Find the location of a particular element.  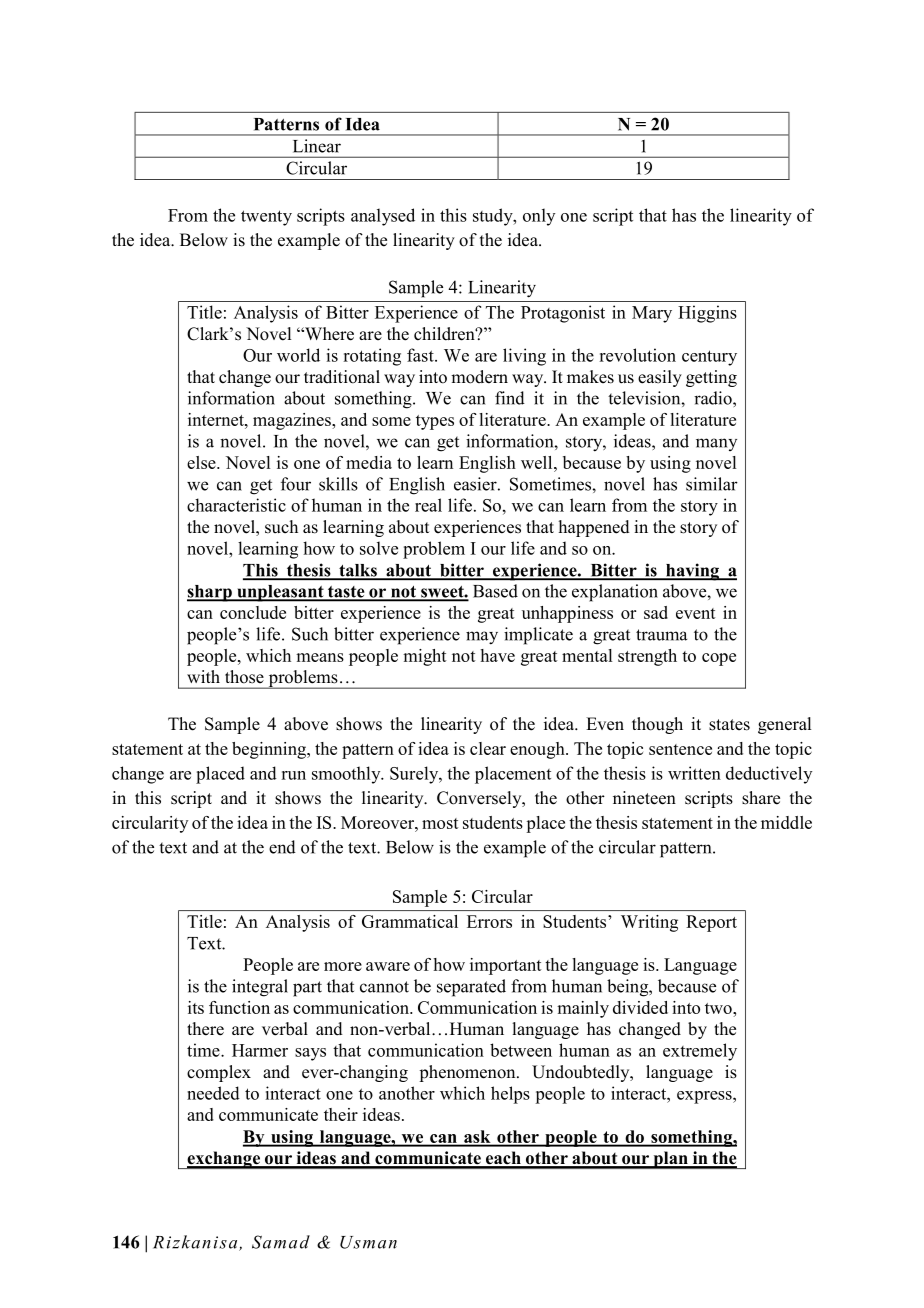

two is located at coordinates (719, 1008).
